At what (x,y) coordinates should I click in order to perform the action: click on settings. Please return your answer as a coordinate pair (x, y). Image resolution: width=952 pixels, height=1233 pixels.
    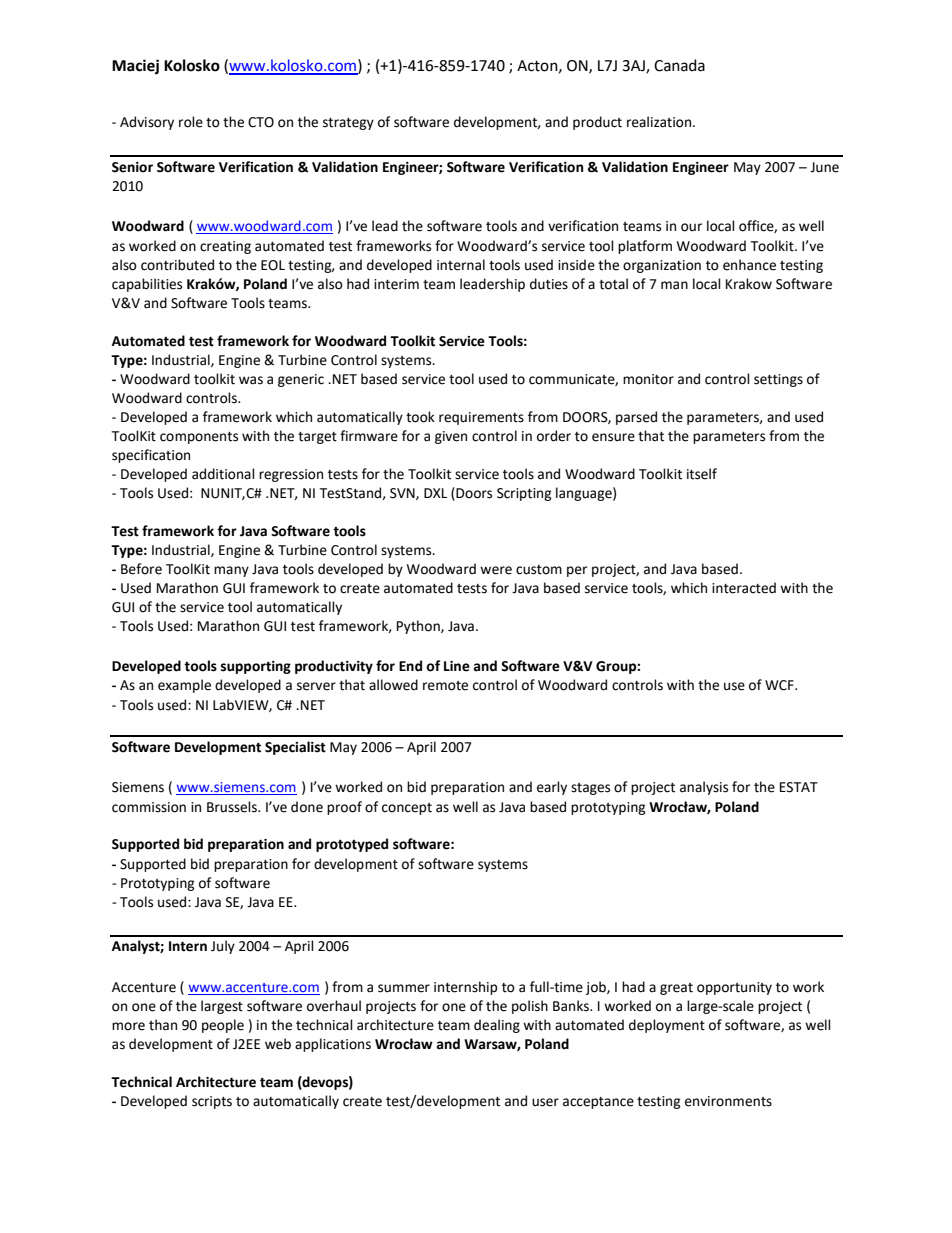
    Looking at the image, I should click on (778, 380).
